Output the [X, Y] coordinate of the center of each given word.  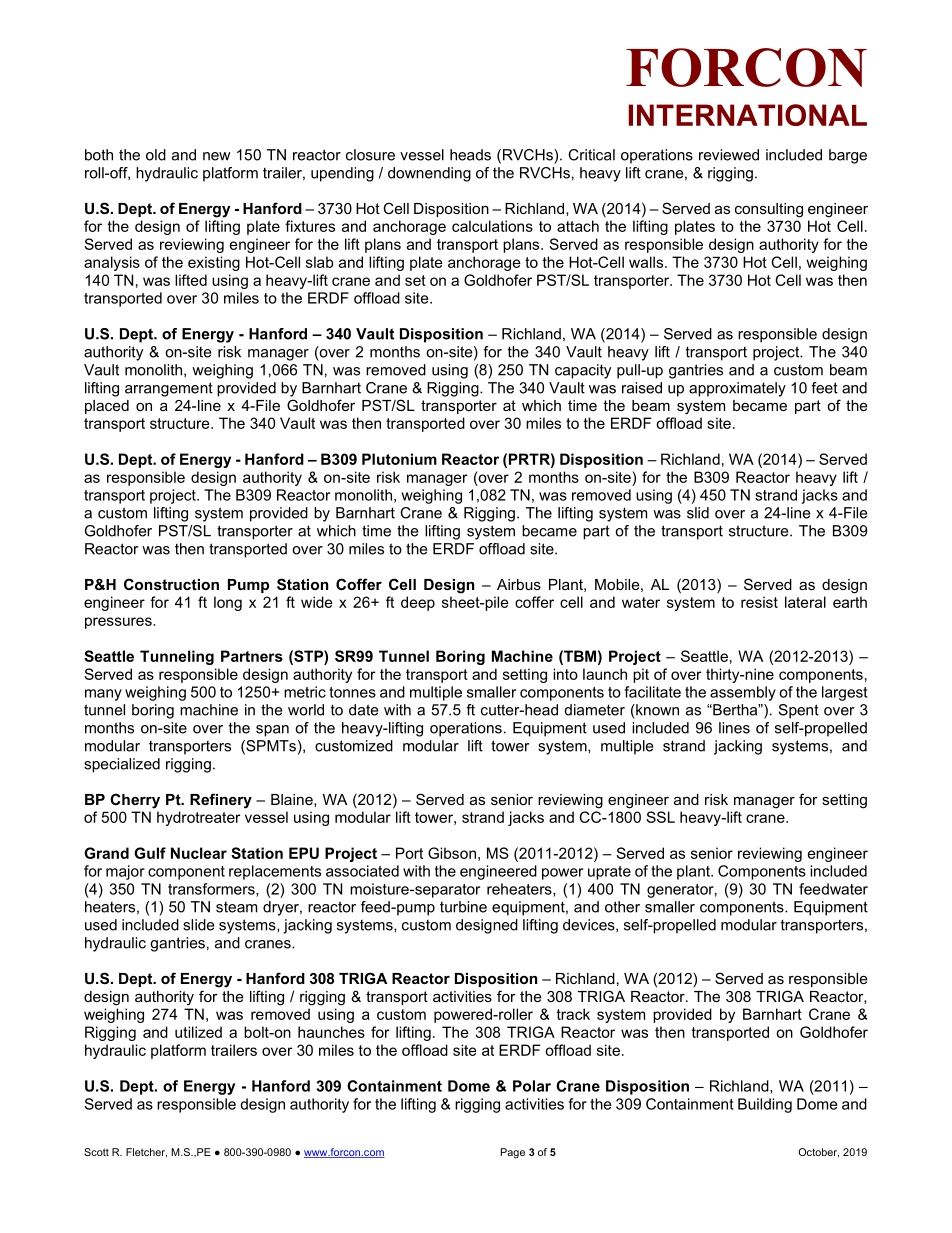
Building [765, 1105]
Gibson [452, 853]
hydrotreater [198, 818]
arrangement [169, 389]
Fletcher [146, 1153]
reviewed [729, 155]
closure [370, 155]
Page [513, 1153]
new [216, 156]
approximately [737, 389]
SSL [660, 817]
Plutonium [399, 459]
